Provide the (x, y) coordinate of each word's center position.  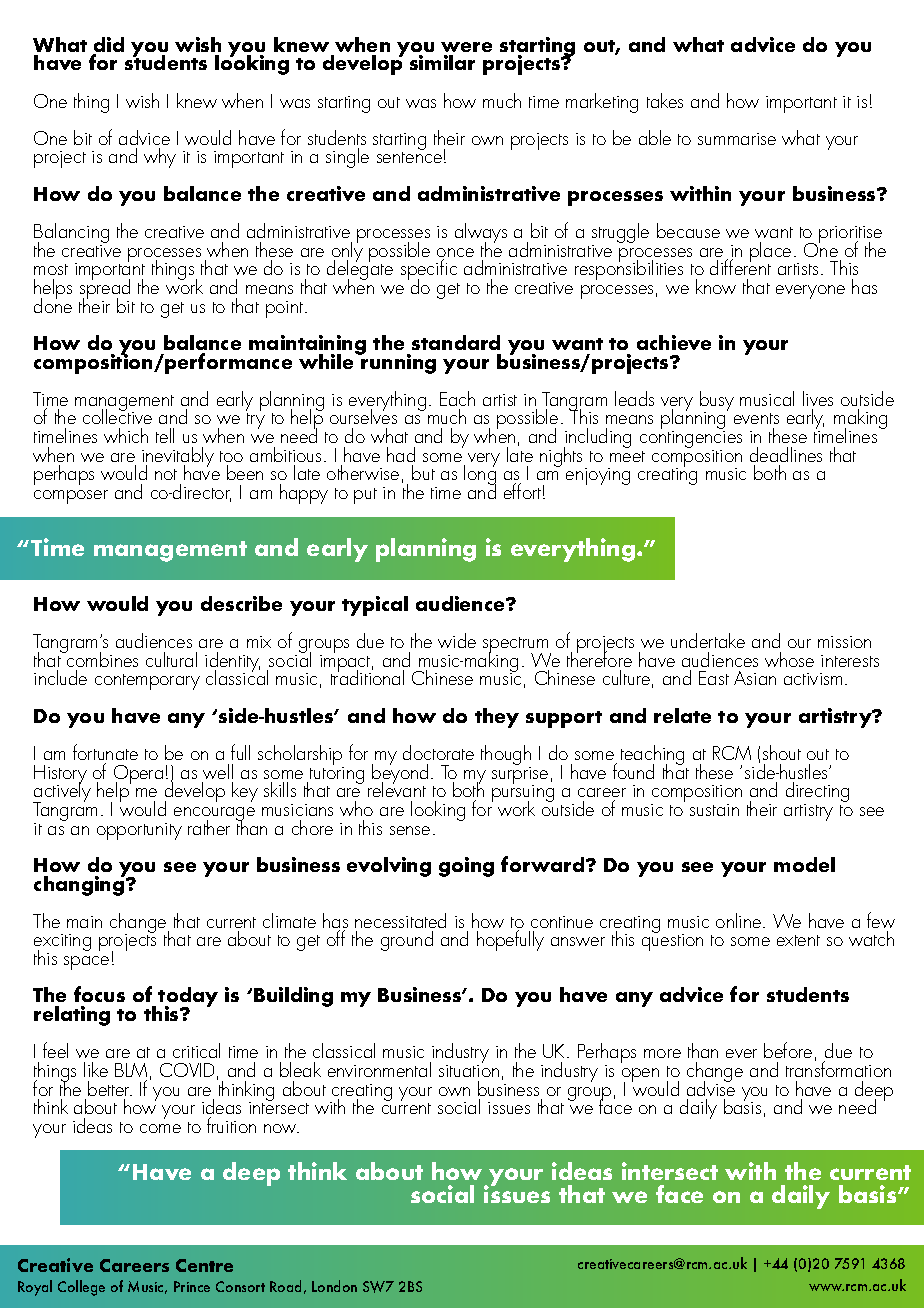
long (480, 475)
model (804, 864)
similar (442, 62)
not (166, 474)
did (108, 46)
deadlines (786, 454)
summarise (737, 139)
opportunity (139, 831)
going (466, 867)
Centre (204, 1265)
